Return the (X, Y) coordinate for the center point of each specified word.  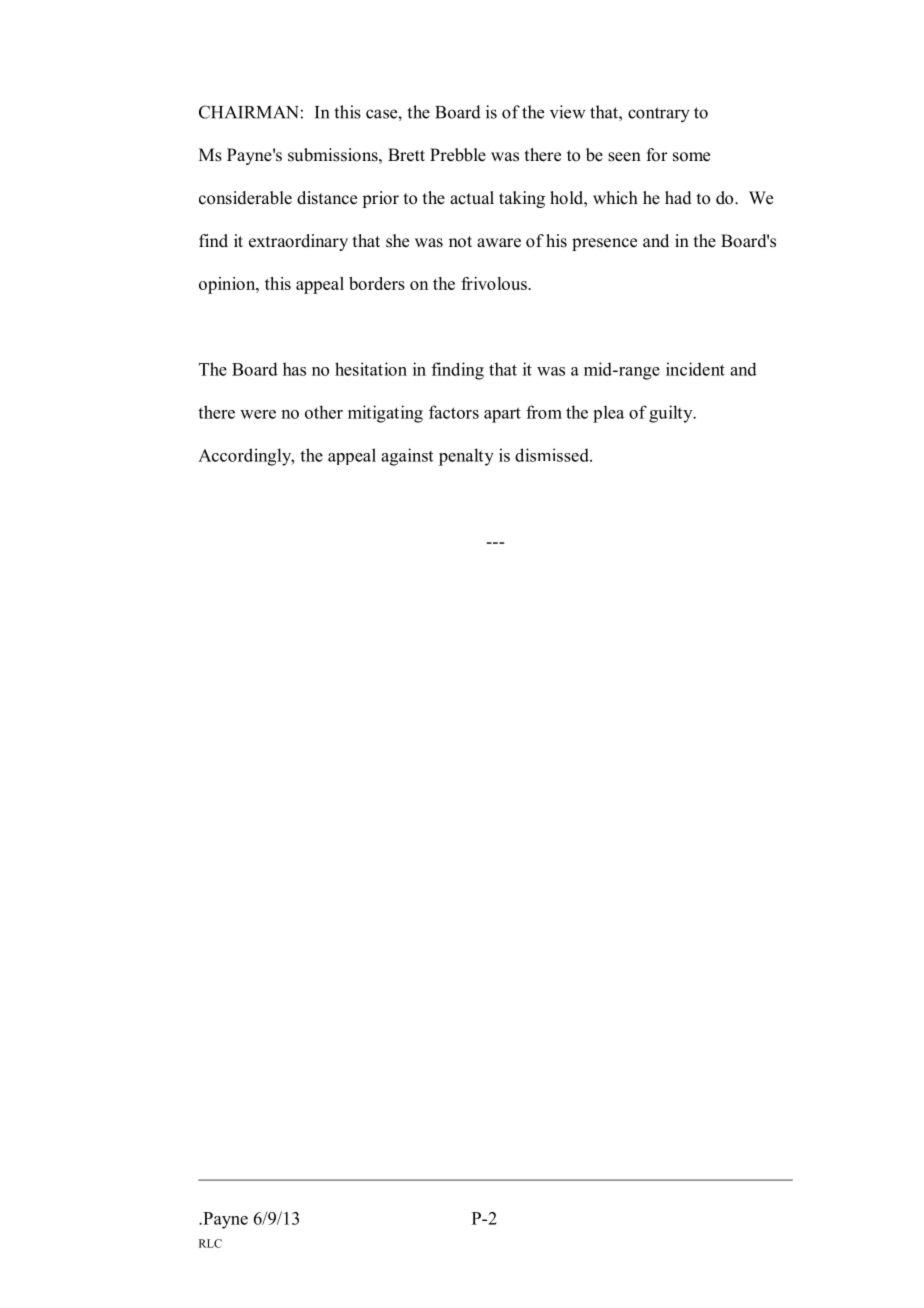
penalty (466, 457)
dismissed (553, 455)
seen (624, 157)
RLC (210, 1243)
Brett (406, 155)
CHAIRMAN (249, 112)
